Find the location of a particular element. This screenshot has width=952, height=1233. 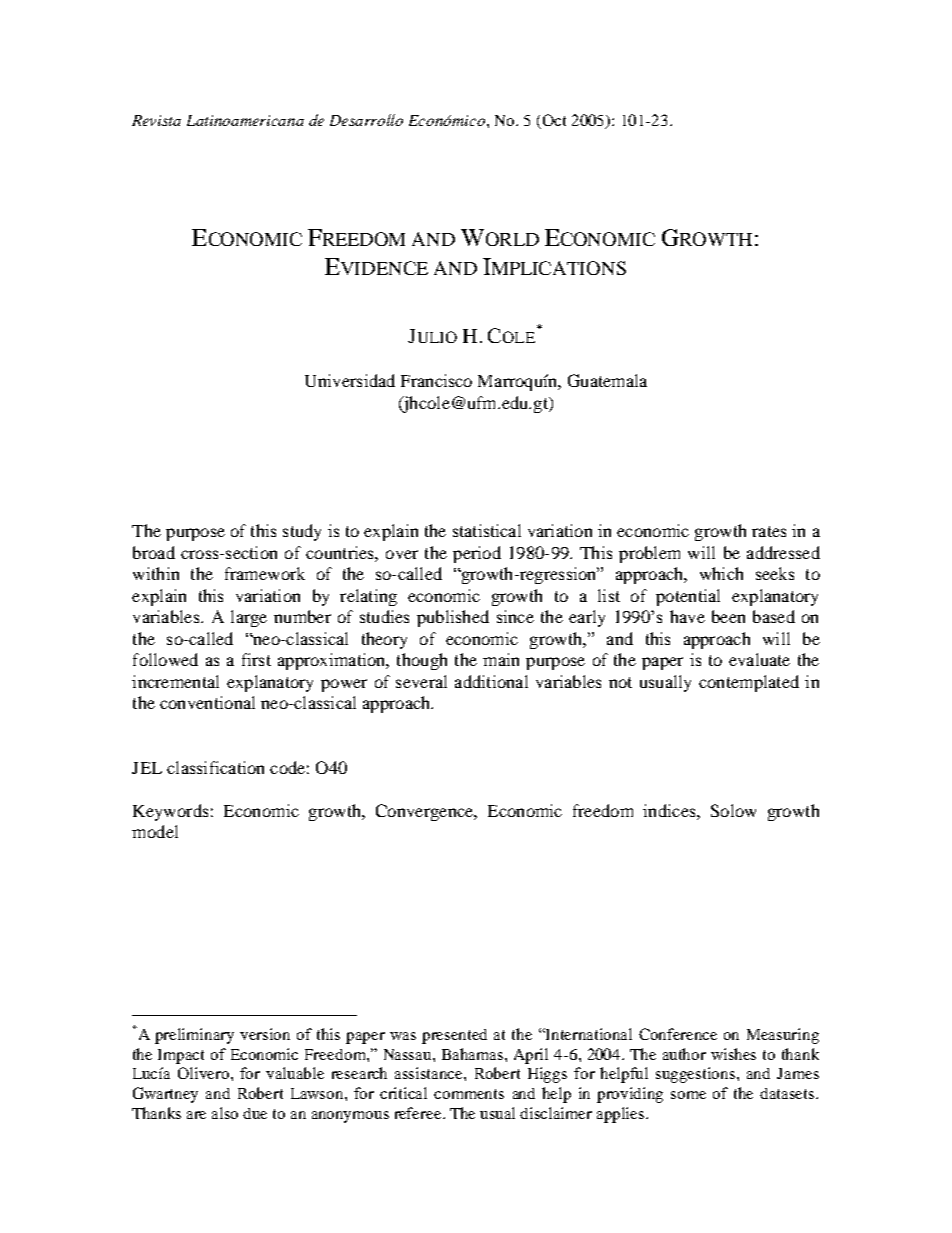

also is located at coordinates (225, 1113).
